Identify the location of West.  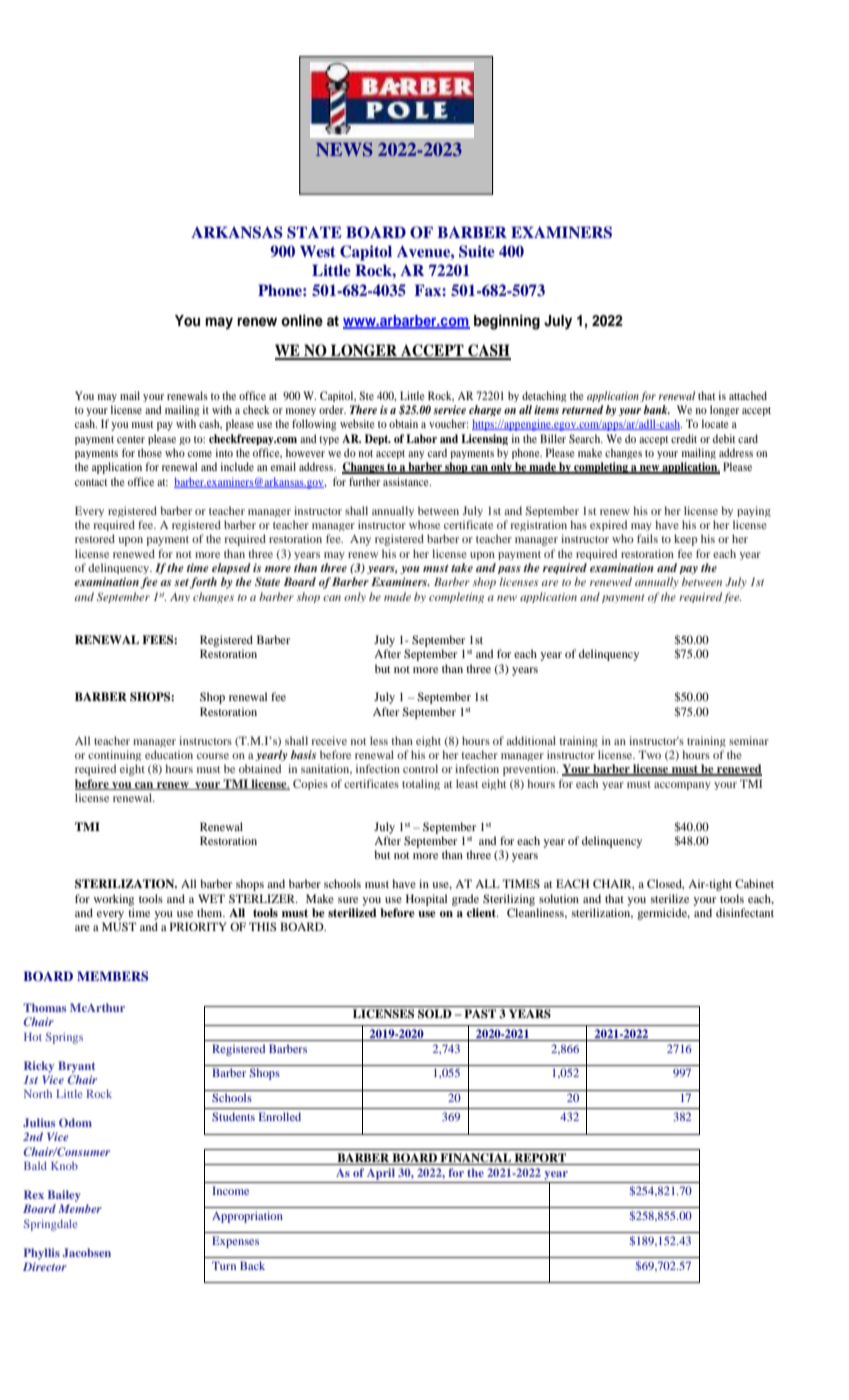
(318, 251).
